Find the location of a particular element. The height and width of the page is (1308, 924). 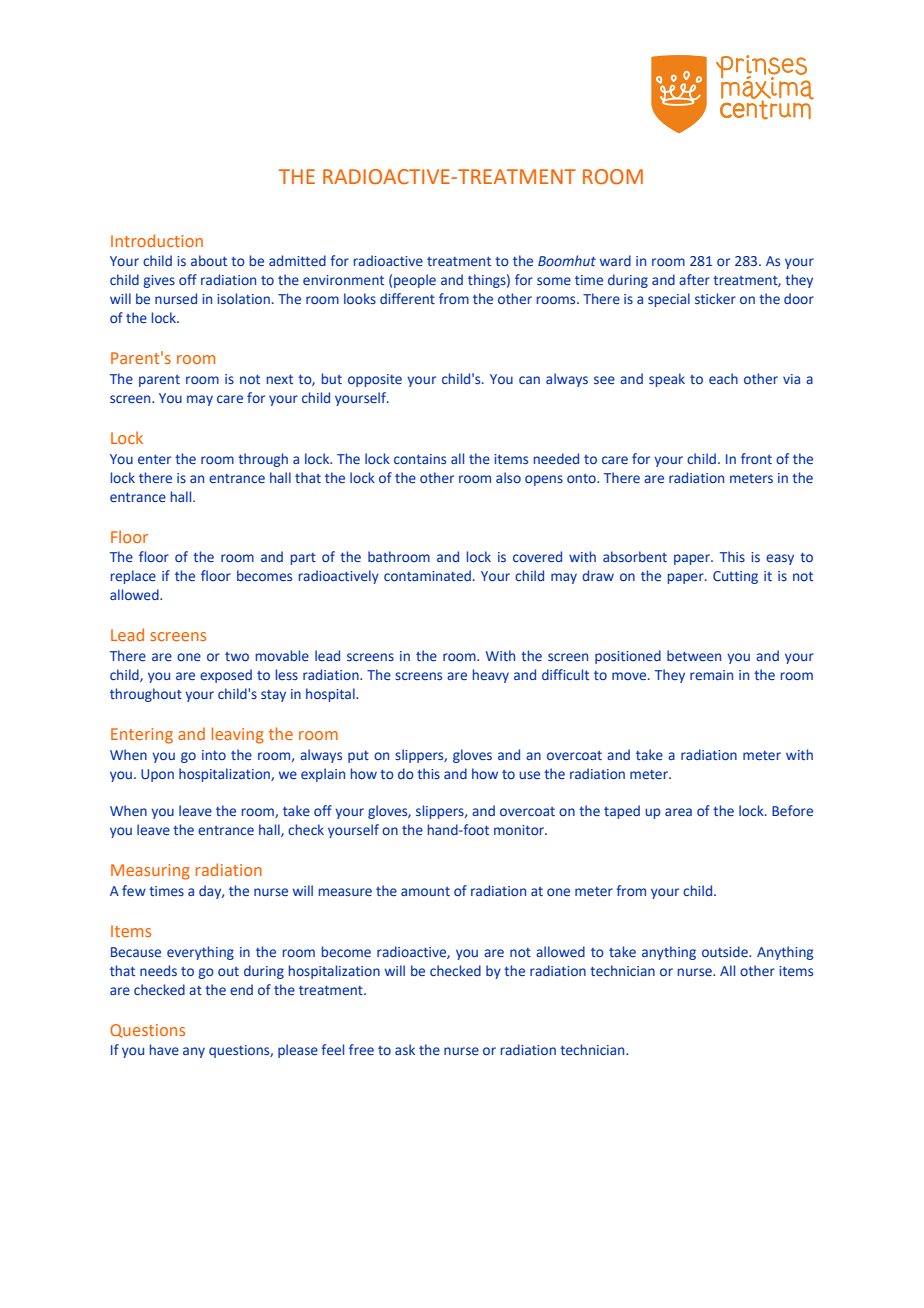

people is located at coordinates (415, 281).
